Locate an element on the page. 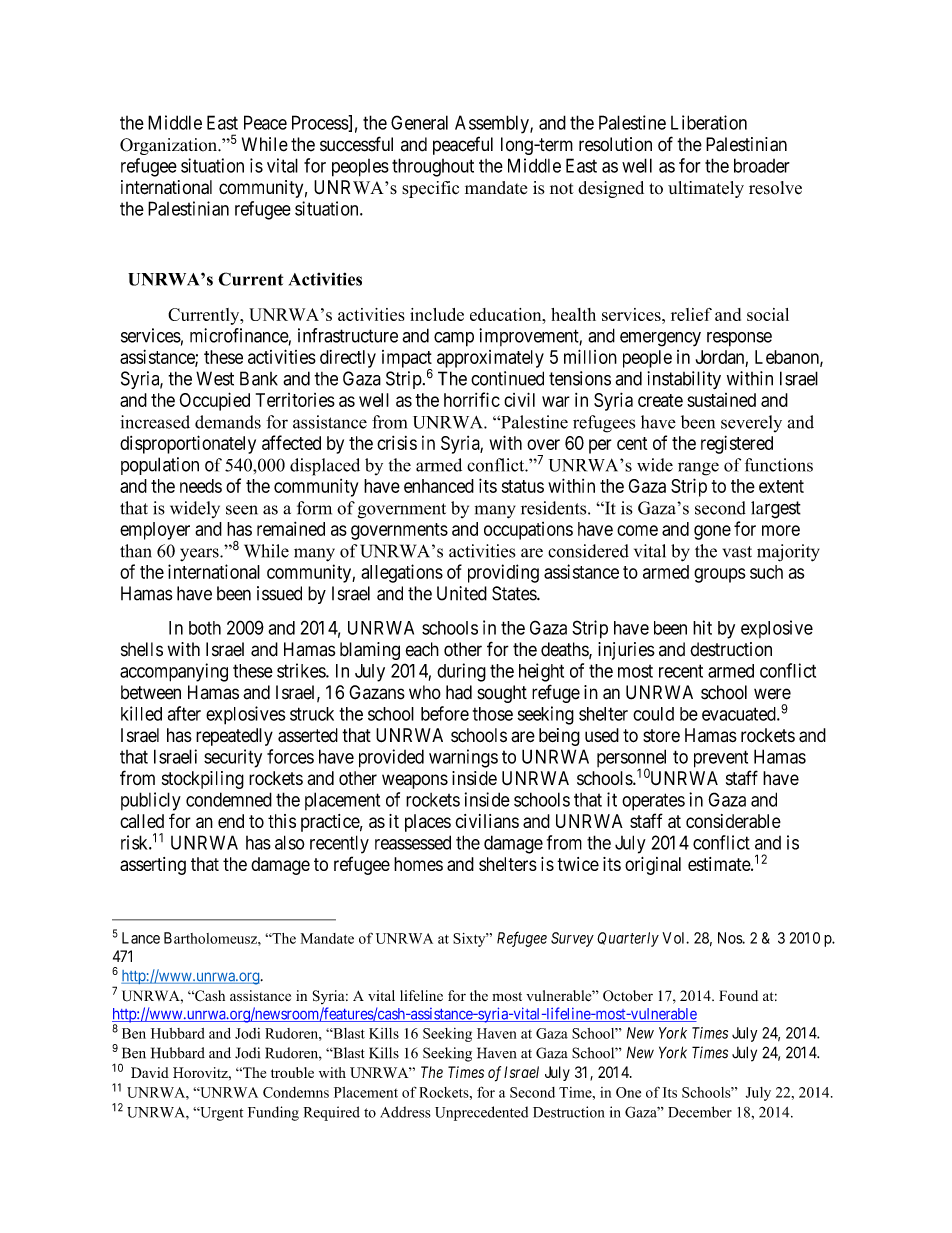  United is located at coordinates (462, 593).
